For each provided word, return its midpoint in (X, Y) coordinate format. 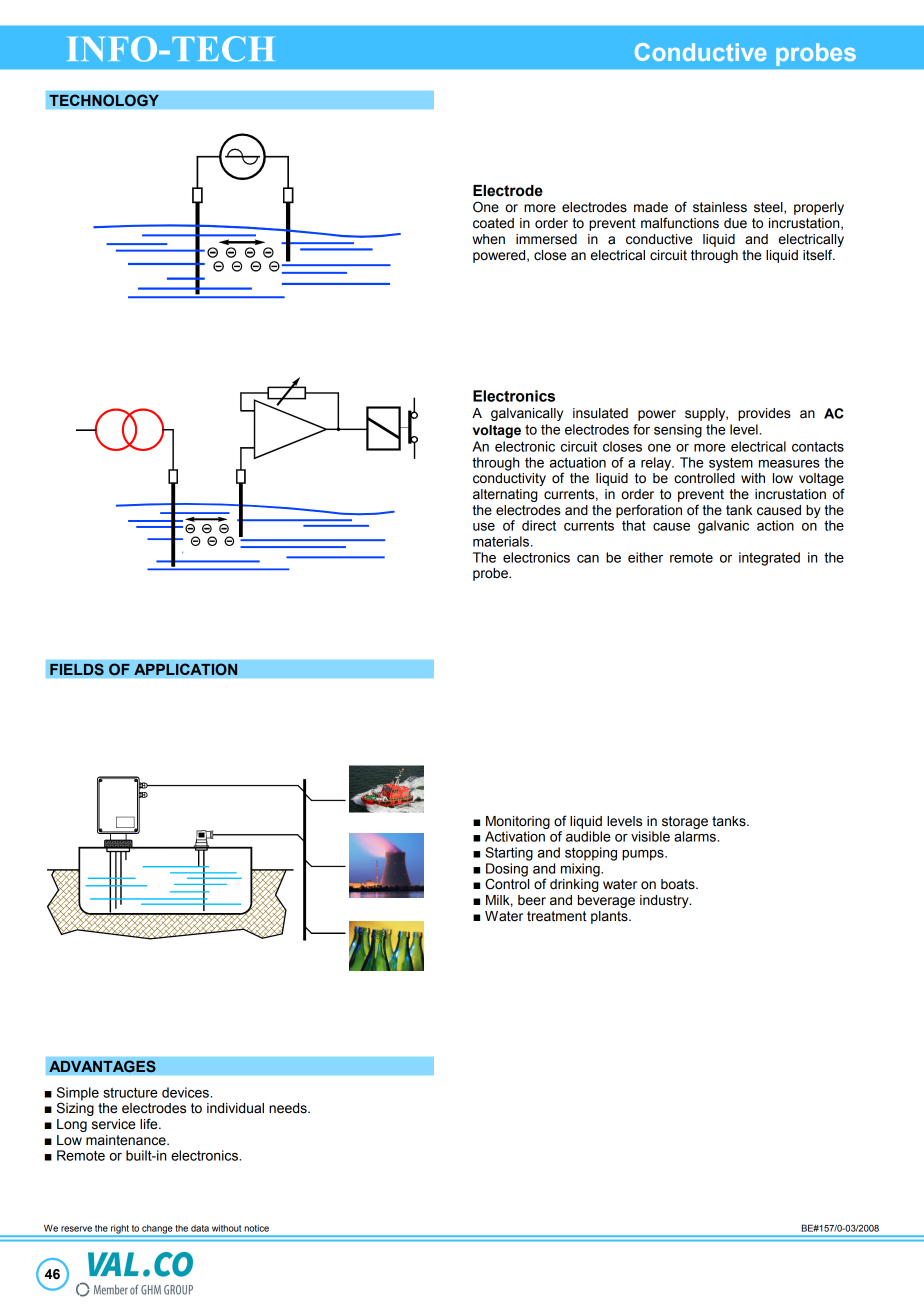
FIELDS (77, 669)
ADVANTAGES (102, 1066)
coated (493, 223)
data (200, 1228)
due (735, 223)
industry (665, 901)
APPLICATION (186, 669)
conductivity (509, 479)
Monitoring (518, 822)
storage (685, 822)
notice (256, 1228)
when (488, 239)
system (731, 464)
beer (532, 900)
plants (610, 917)
